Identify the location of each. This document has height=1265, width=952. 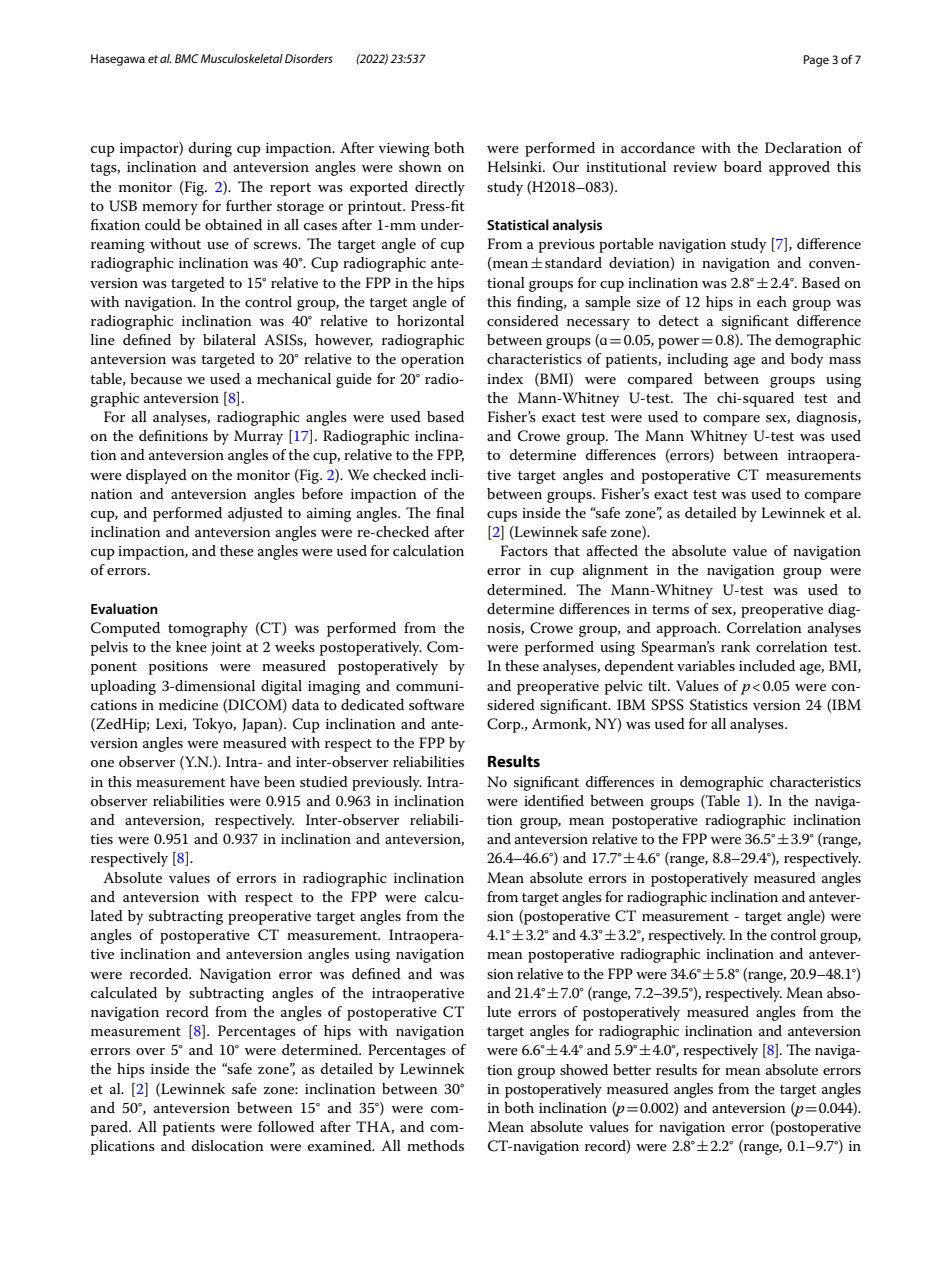
(772, 301).
